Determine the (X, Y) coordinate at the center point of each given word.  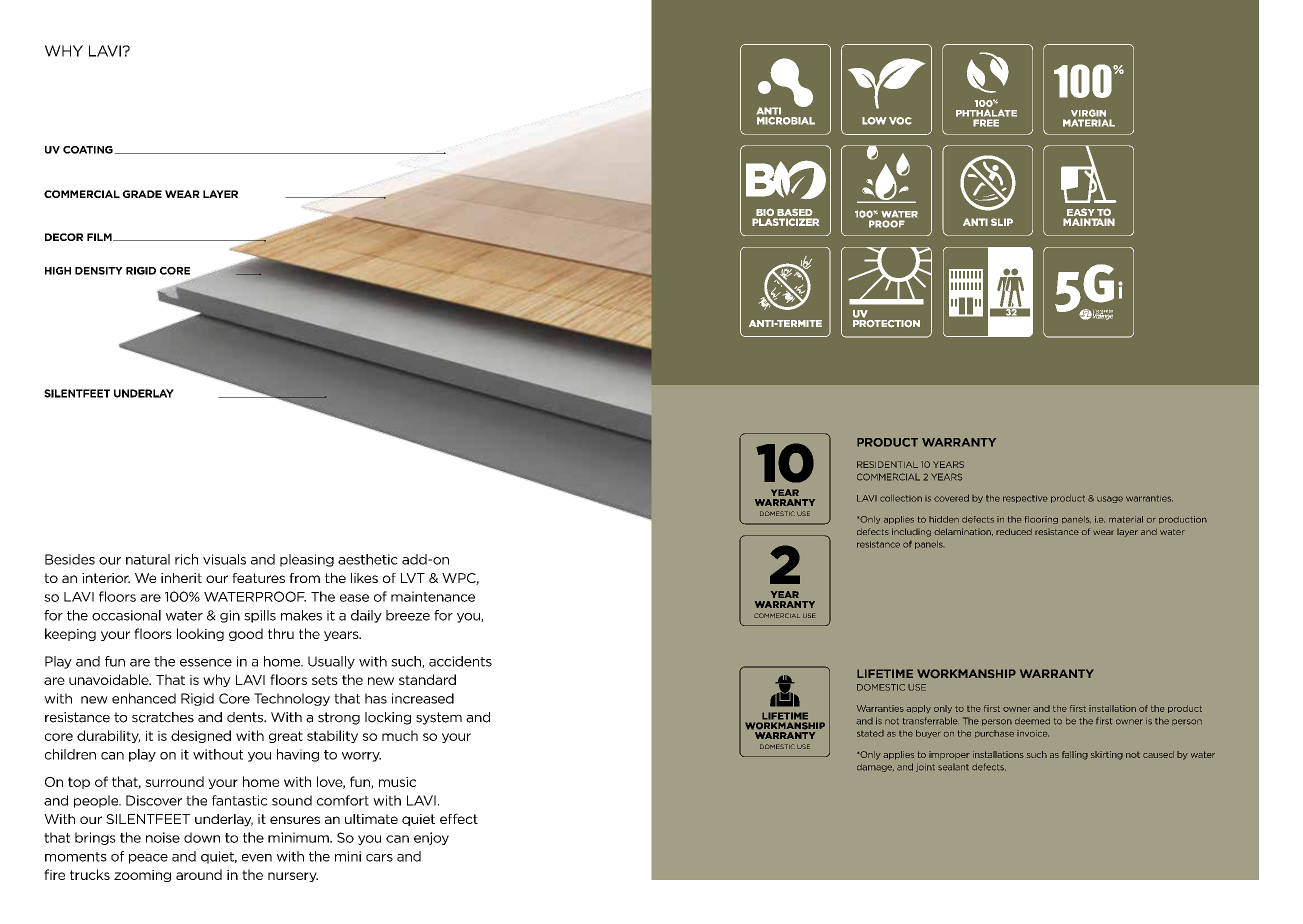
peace (148, 859)
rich (186, 559)
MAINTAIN (1089, 222)
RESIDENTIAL (887, 464)
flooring (1041, 520)
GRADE (142, 194)
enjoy (431, 838)
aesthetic (368, 559)
